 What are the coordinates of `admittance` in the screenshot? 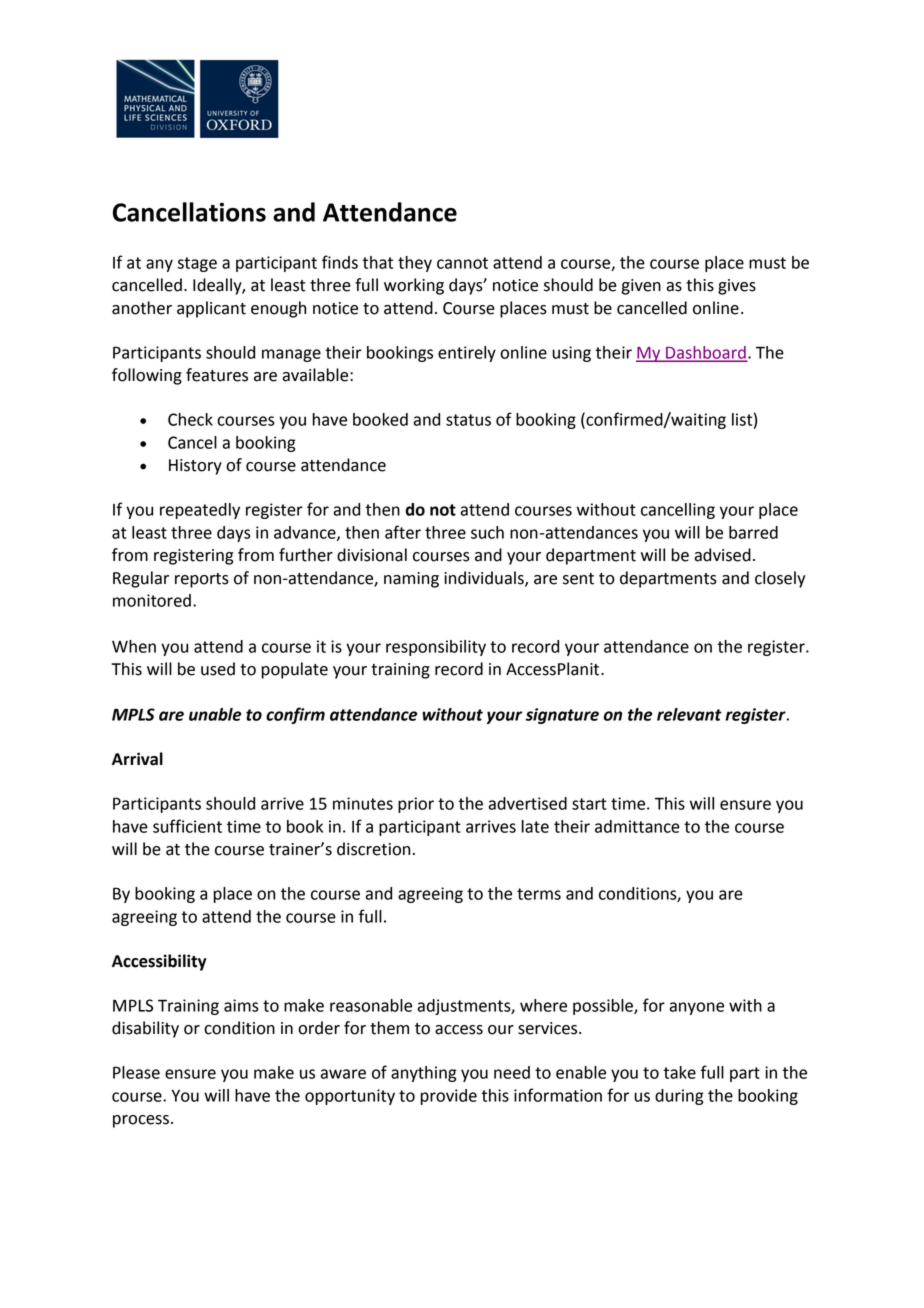 It's located at (637, 826).
